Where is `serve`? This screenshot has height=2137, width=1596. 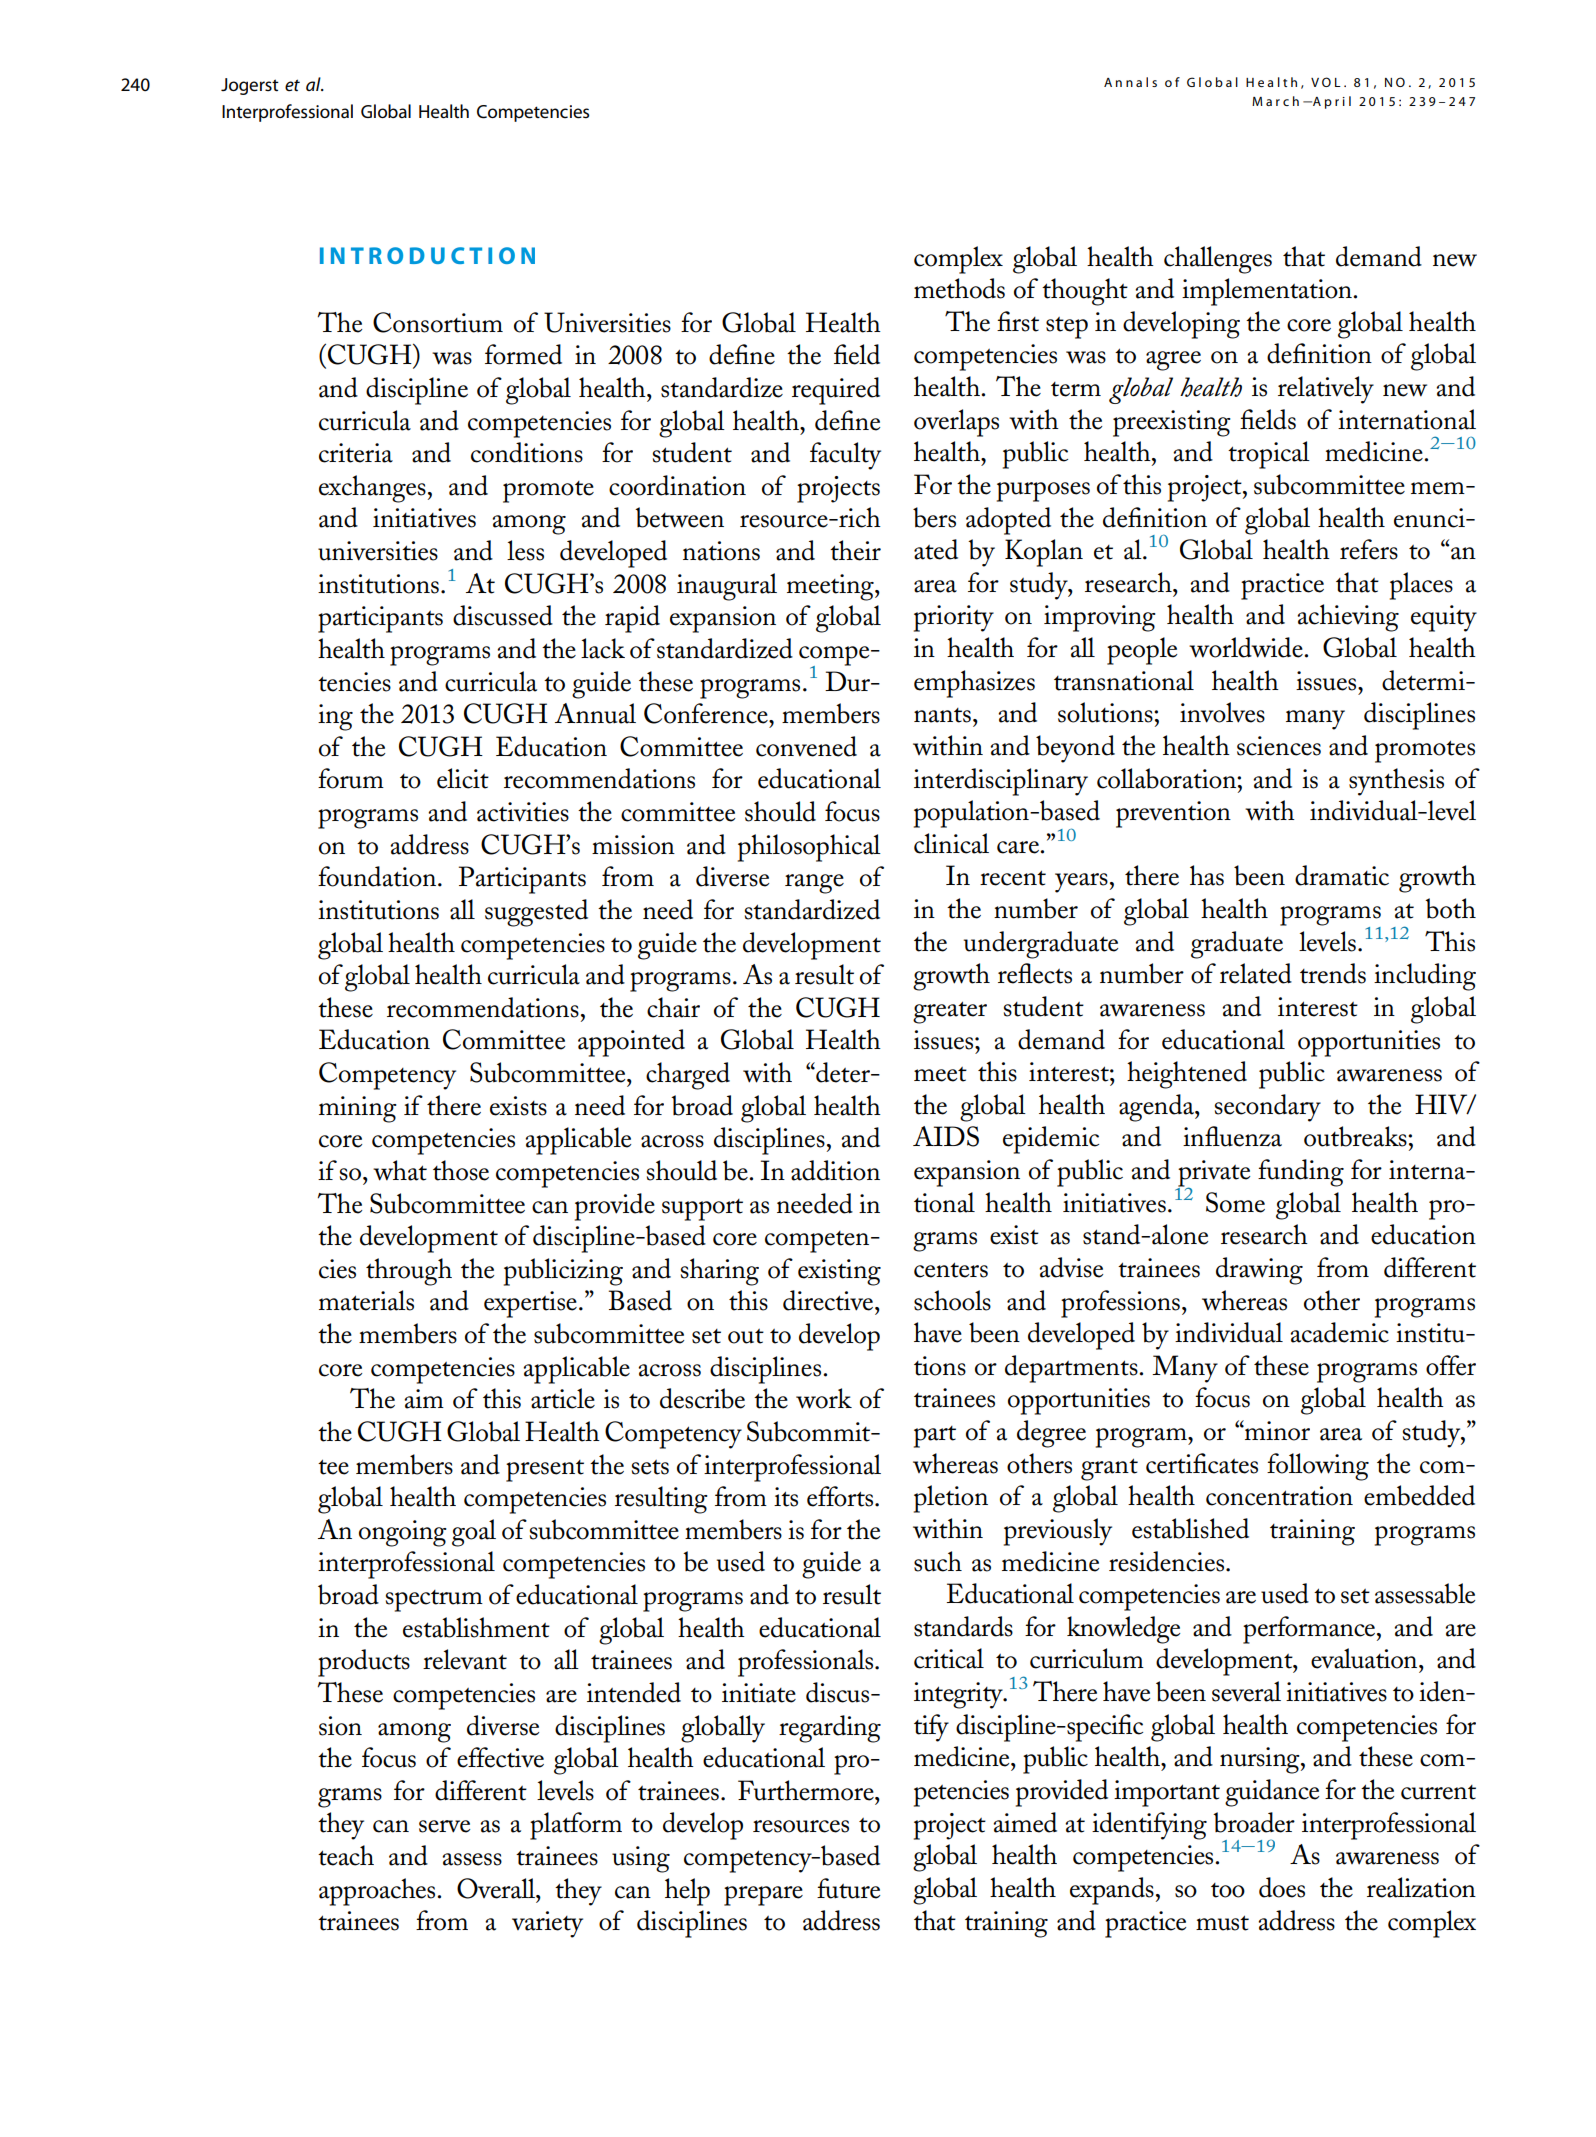 serve is located at coordinates (444, 1826).
